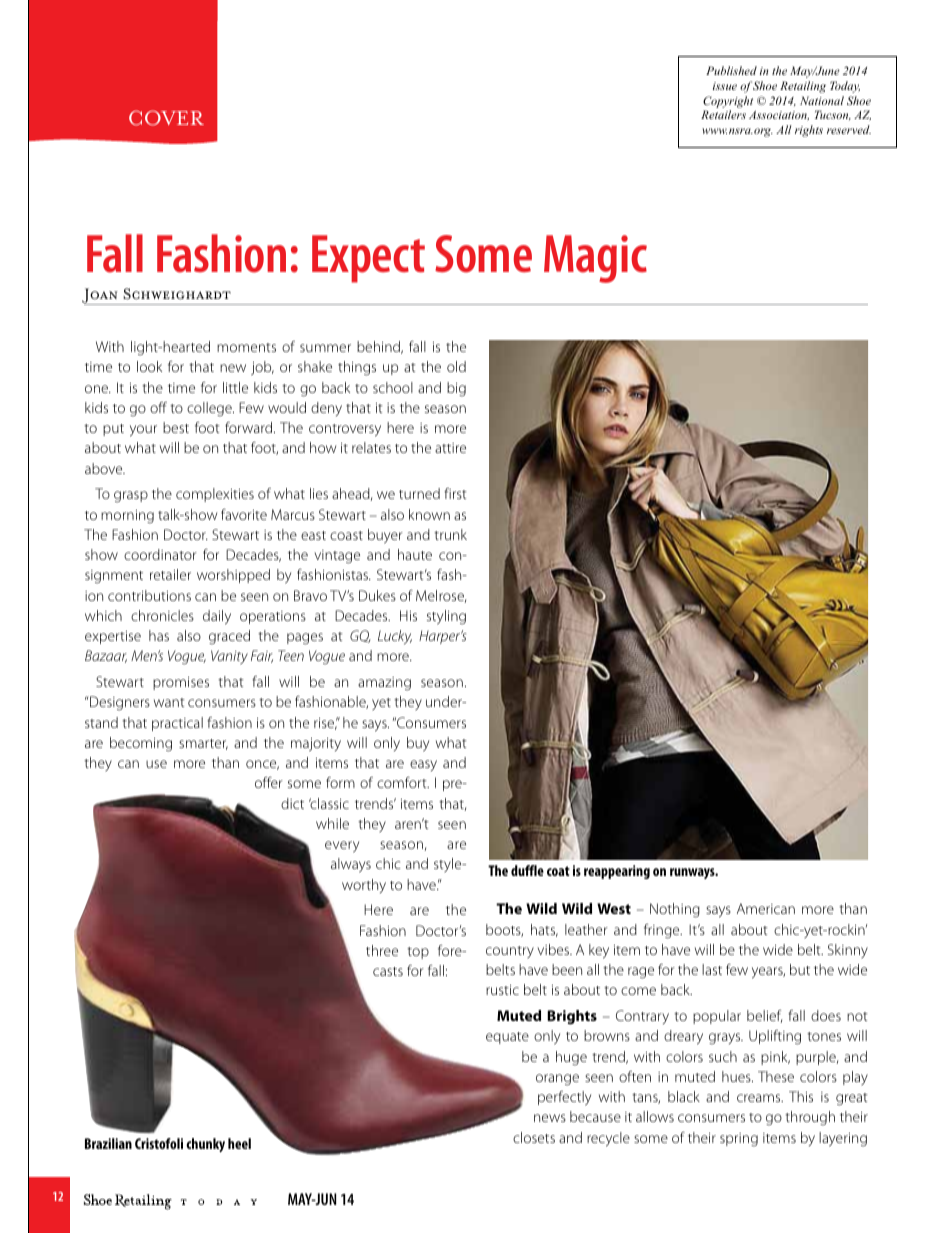  I want to click on COVER, so click(166, 118).
